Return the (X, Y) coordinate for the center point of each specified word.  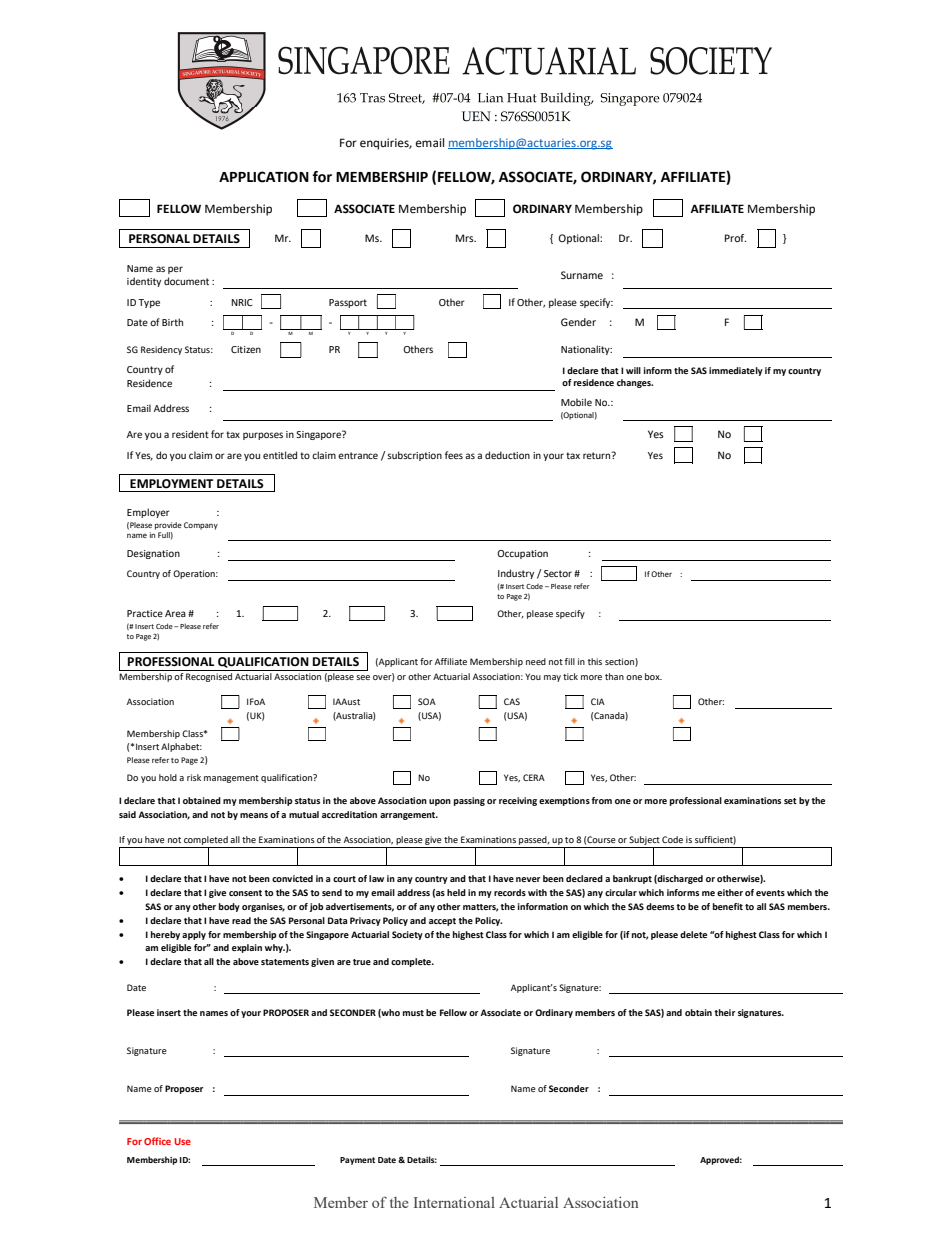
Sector (558, 573)
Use (182, 1141)
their (725, 1012)
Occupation (522, 554)
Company (201, 526)
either (730, 892)
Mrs (466, 238)
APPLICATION (264, 177)
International (454, 1202)
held (456, 892)
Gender (578, 322)
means (254, 815)
